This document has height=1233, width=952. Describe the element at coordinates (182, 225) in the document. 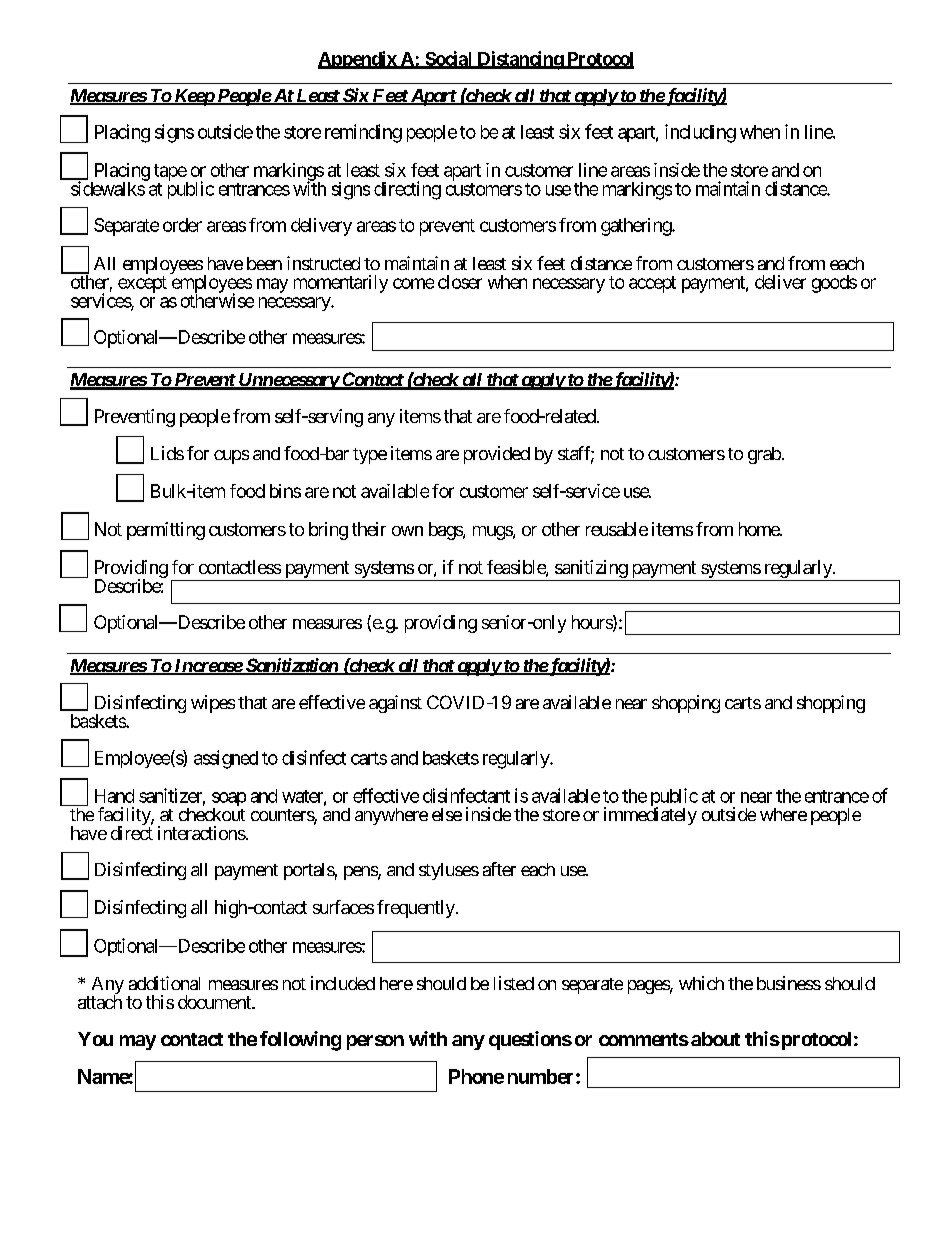

I see `order` at that location.
